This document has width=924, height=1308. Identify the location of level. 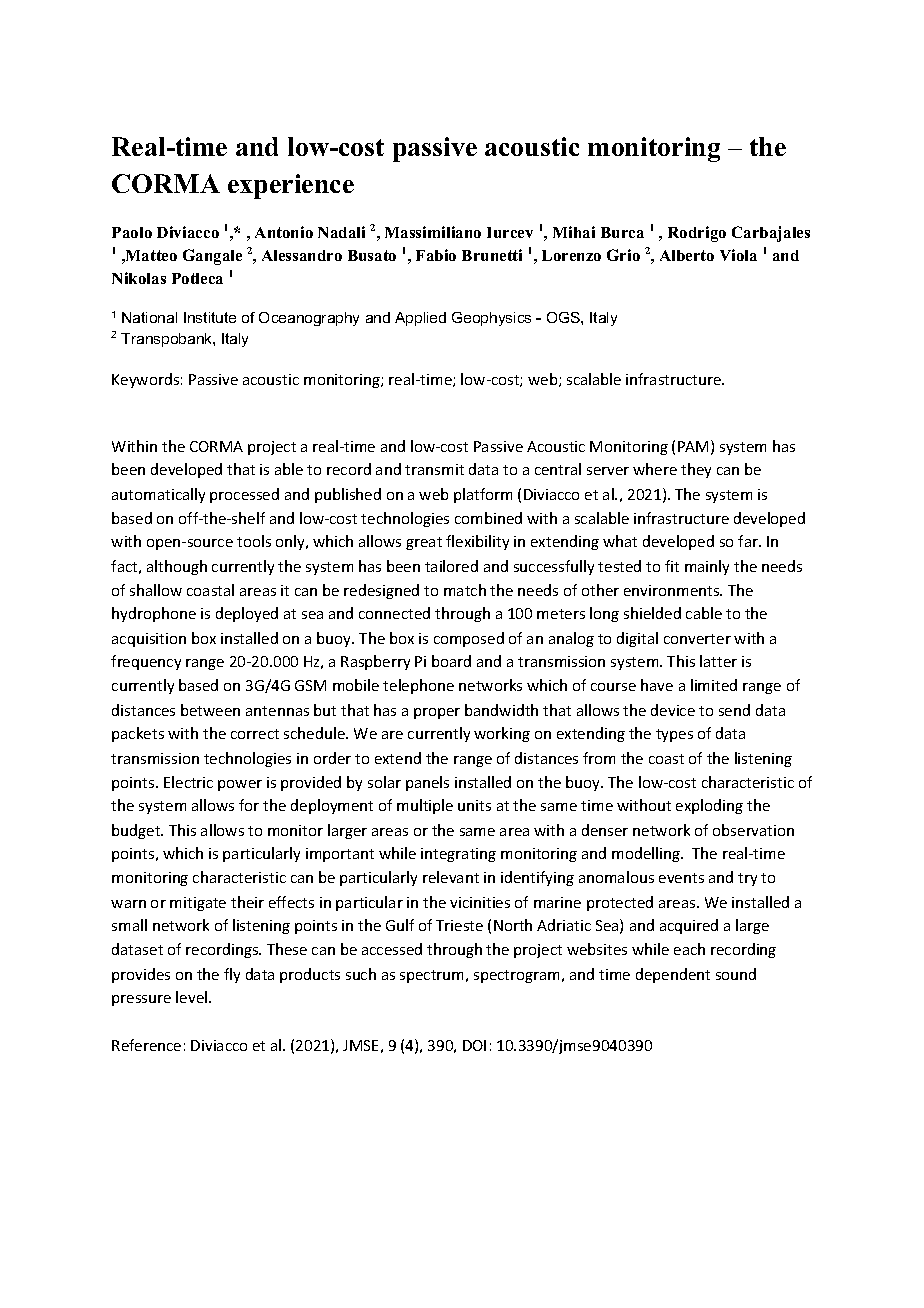
(193, 997).
